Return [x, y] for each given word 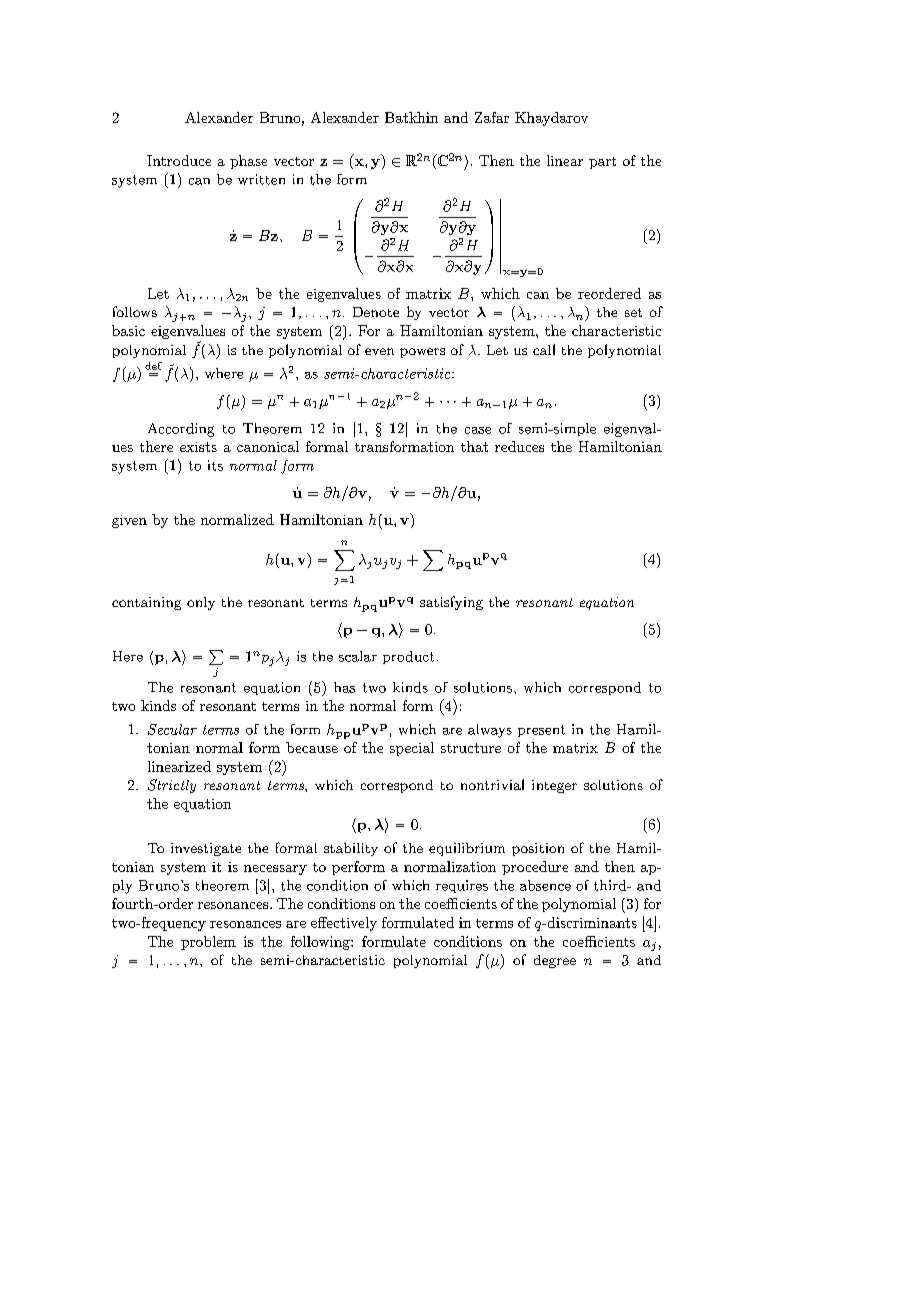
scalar [358, 656]
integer [554, 786]
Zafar [492, 117]
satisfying [451, 603]
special [412, 749]
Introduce [179, 160]
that [474, 446]
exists [198, 447]
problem [208, 943]
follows [135, 311]
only [201, 603]
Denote [376, 312]
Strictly [172, 786]
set [633, 312]
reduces [519, 446]
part [602, 163]
